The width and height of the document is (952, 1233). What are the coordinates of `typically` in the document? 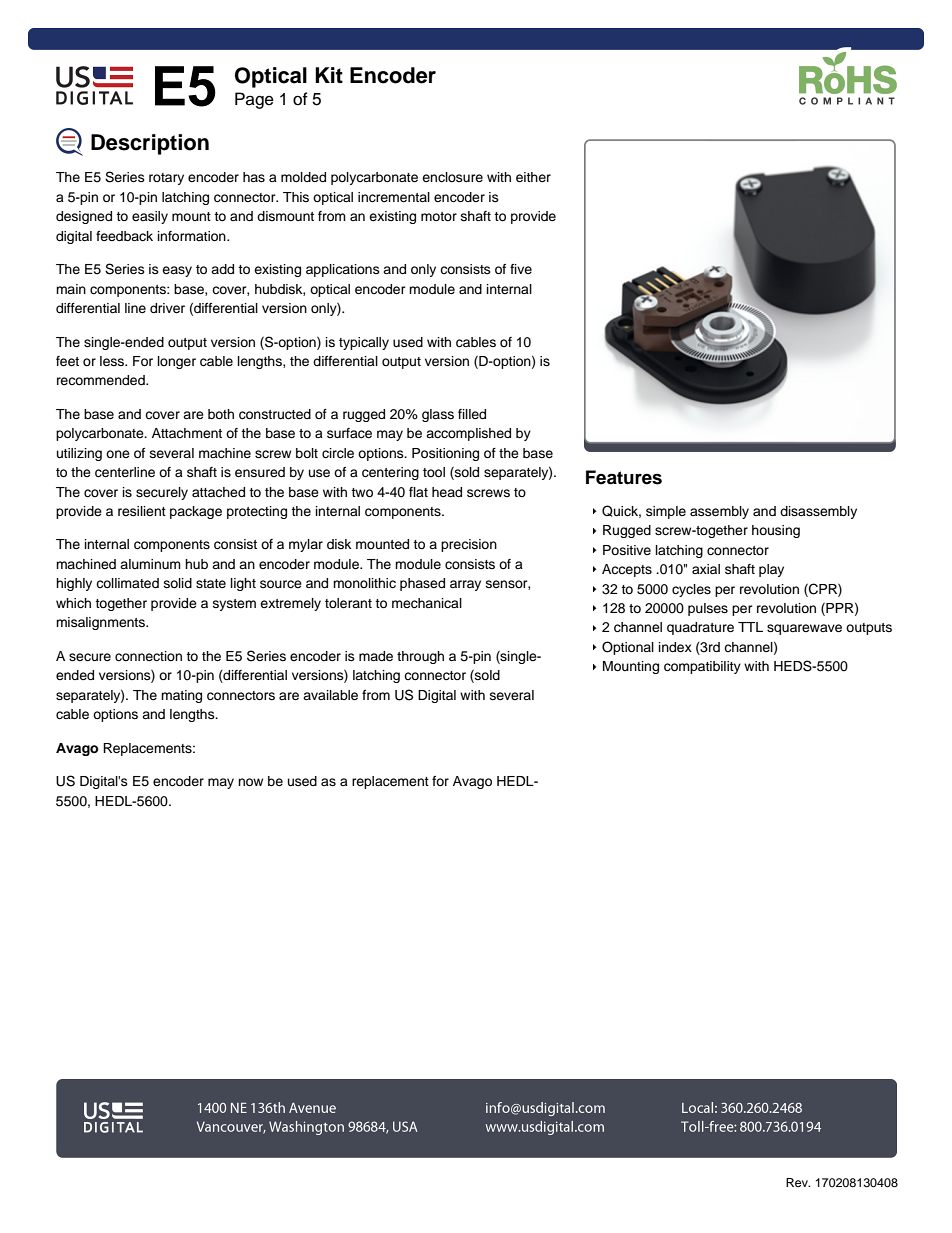 It's located at (364, 343).
